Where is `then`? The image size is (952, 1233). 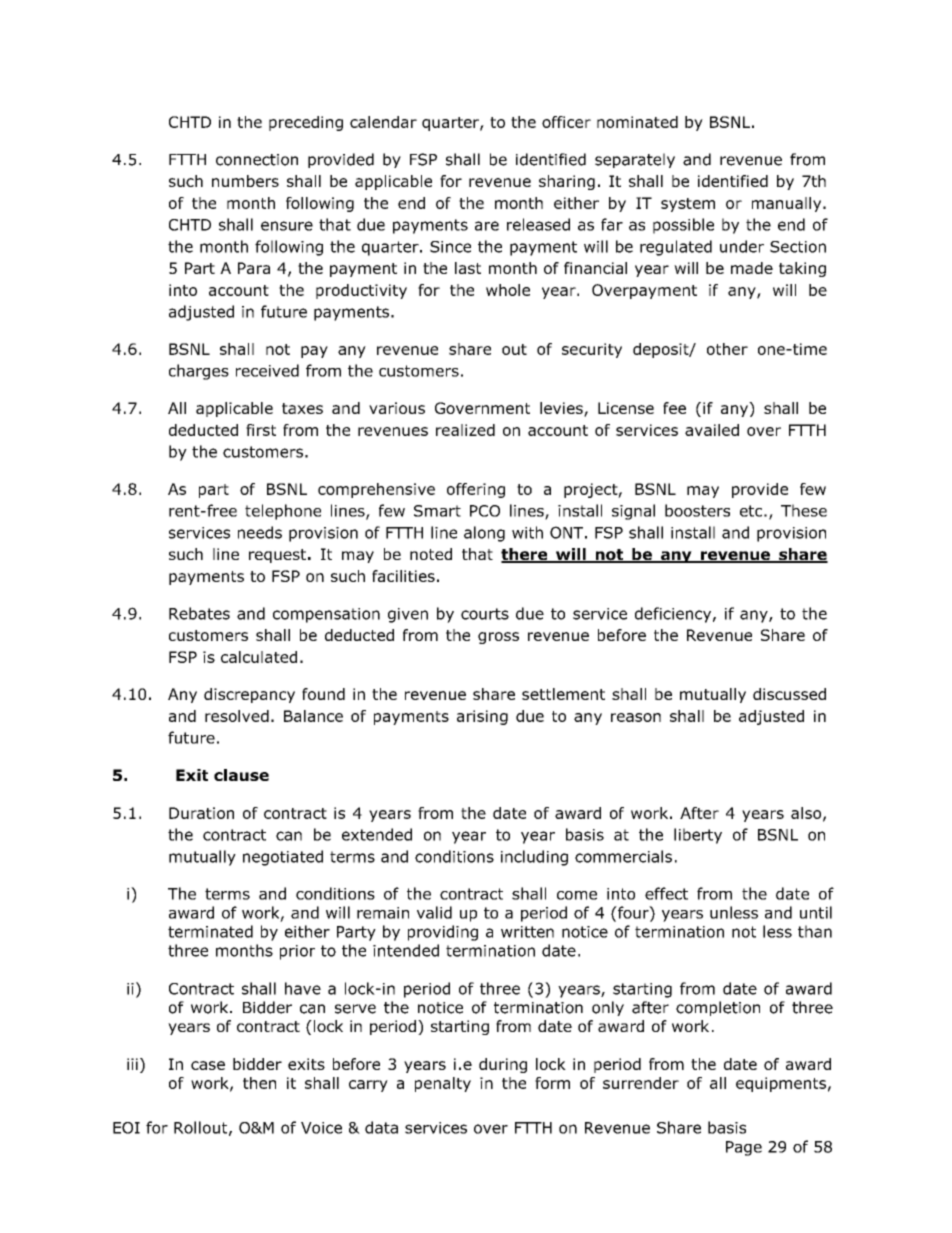
then is located at coordinates (259, 1083).
